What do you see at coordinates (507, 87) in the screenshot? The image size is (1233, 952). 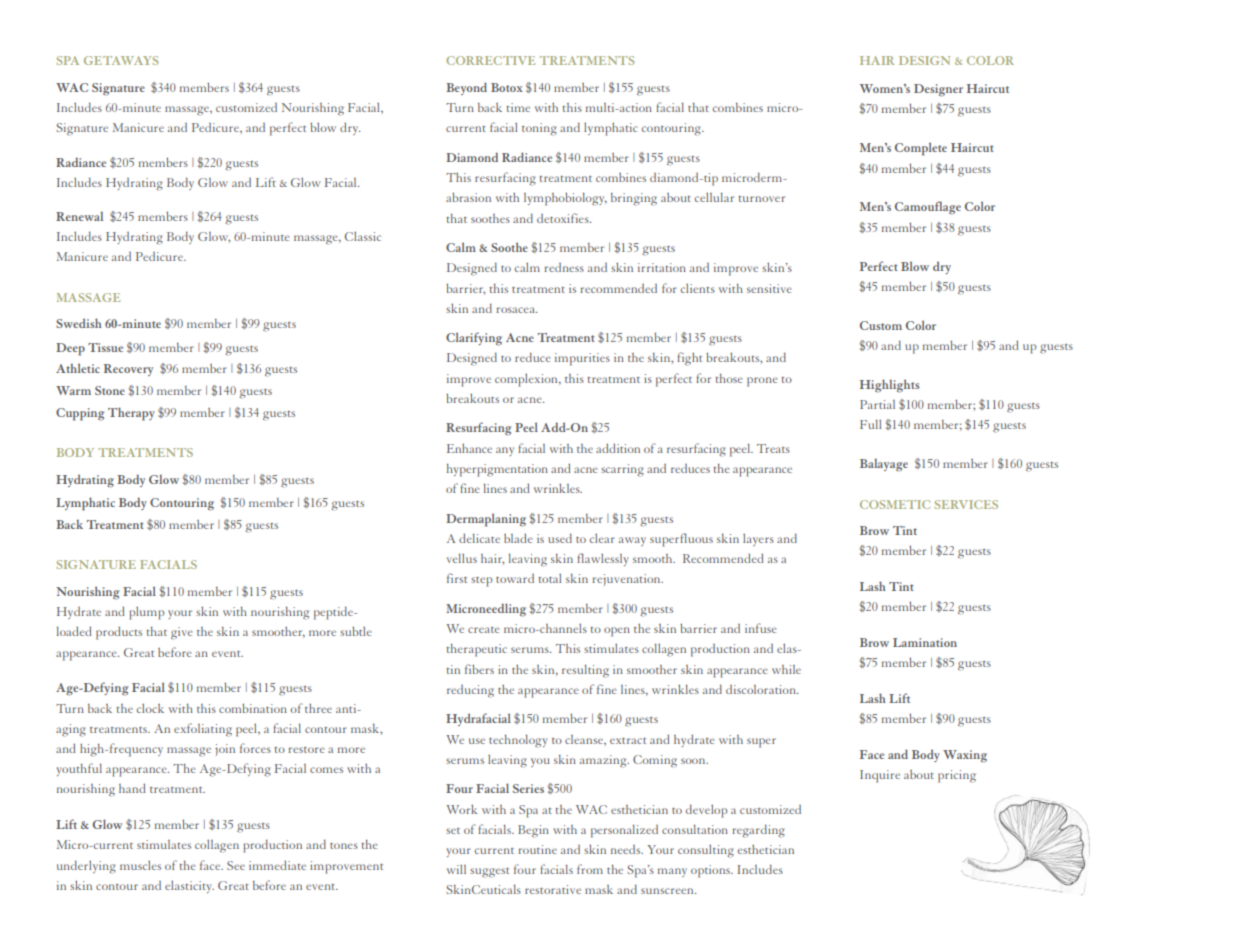 I see `Botox` at bounding box center [507, 87].
